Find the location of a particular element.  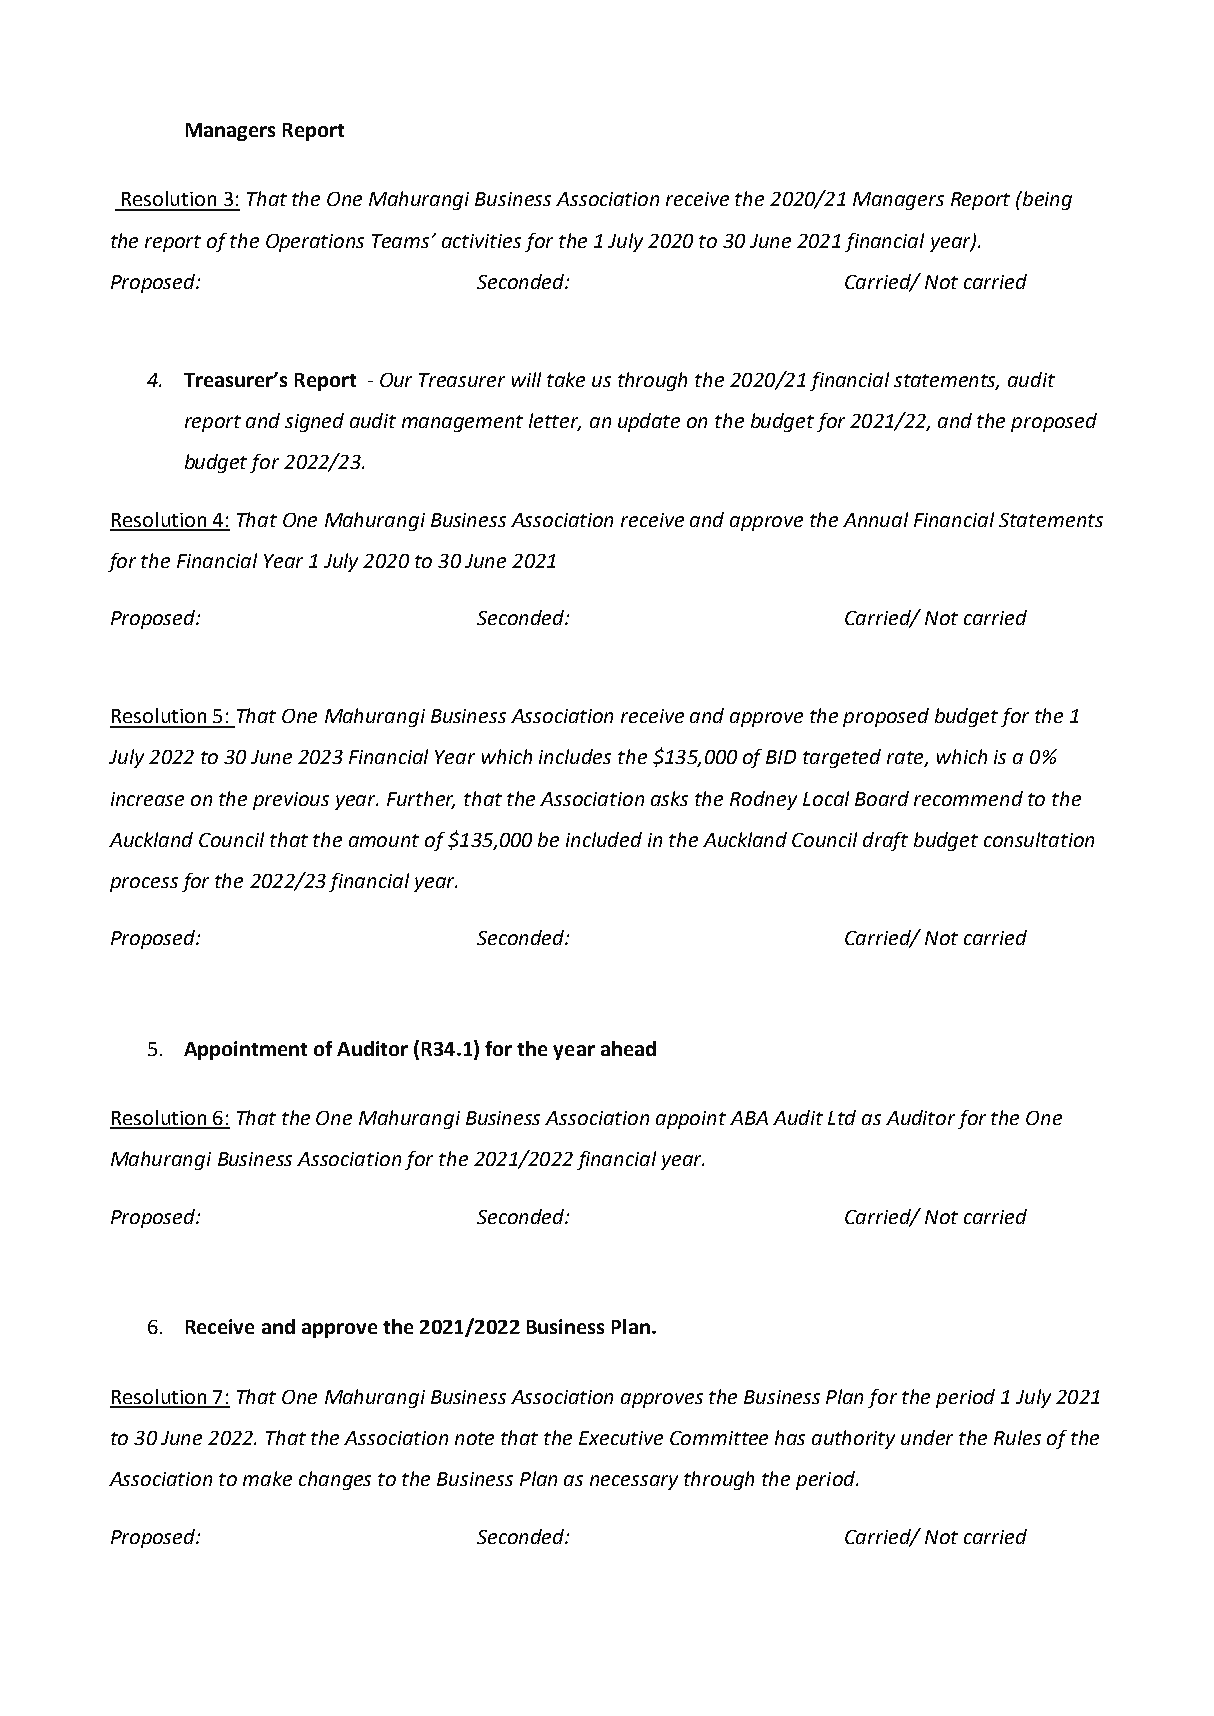

draft is located at coordinates (885, 841).
